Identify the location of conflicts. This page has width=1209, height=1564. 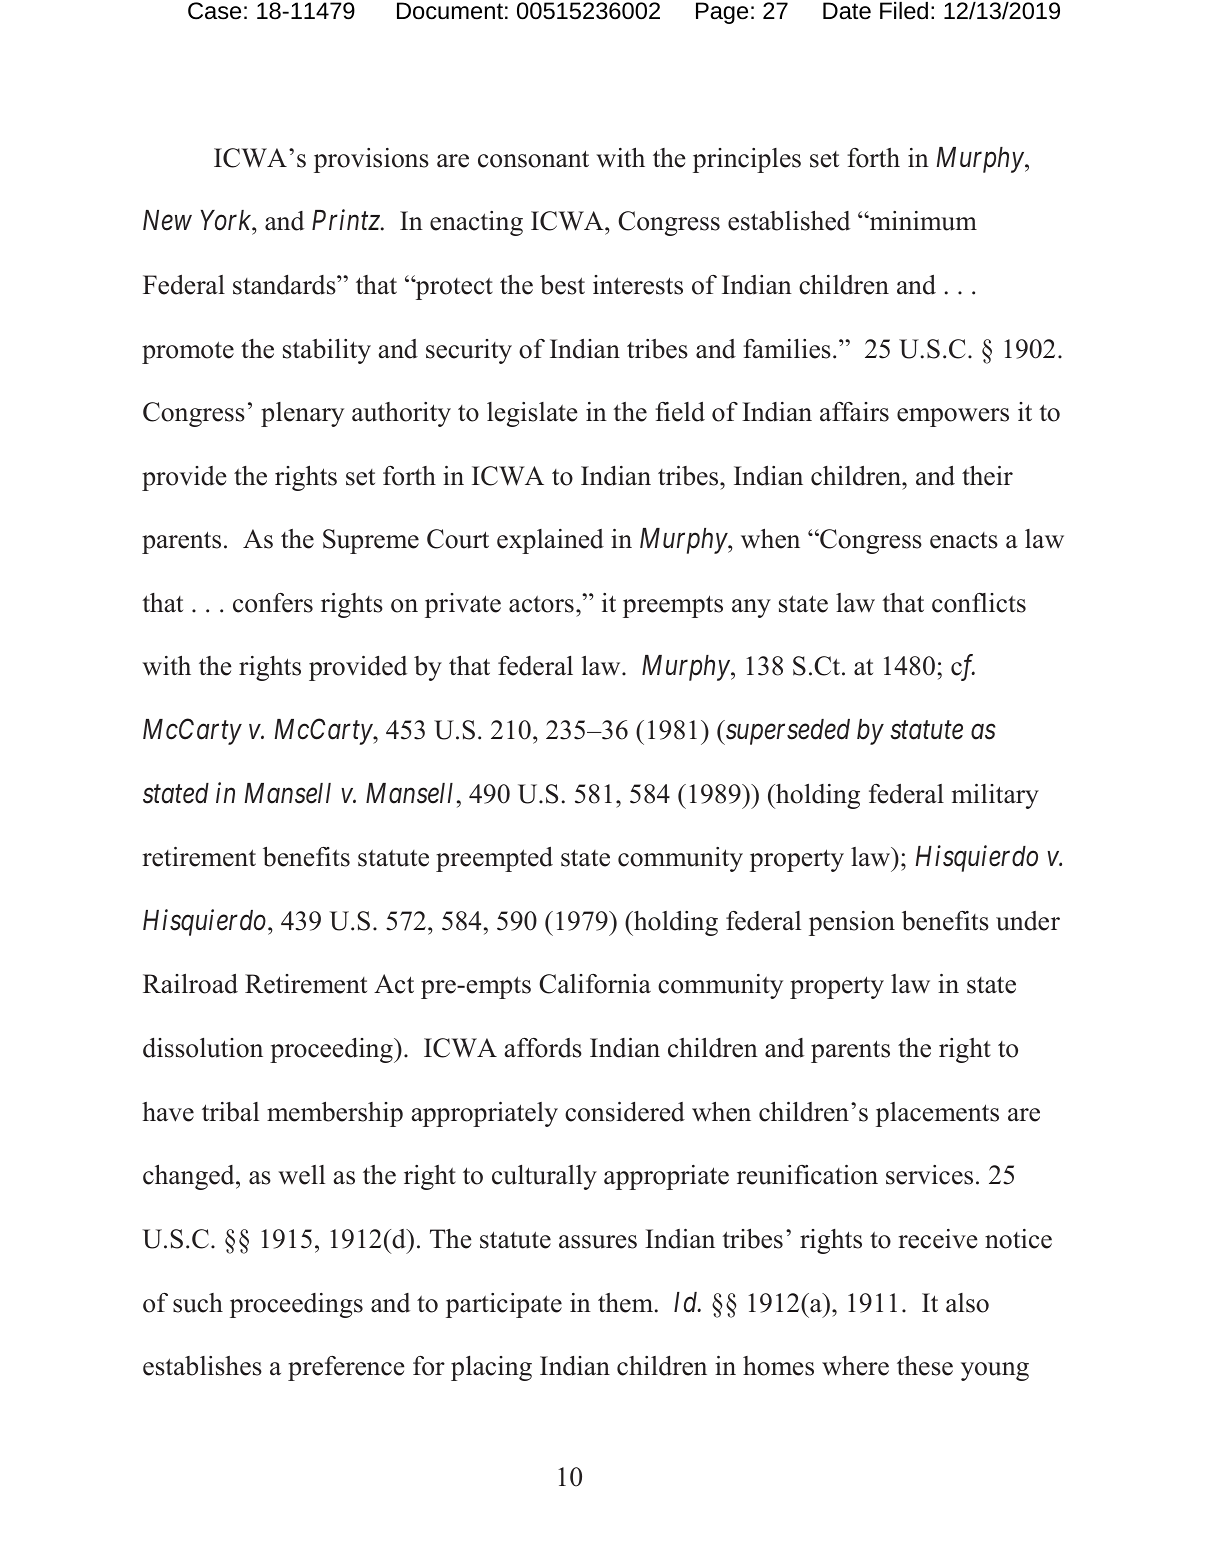
(979, 603).
